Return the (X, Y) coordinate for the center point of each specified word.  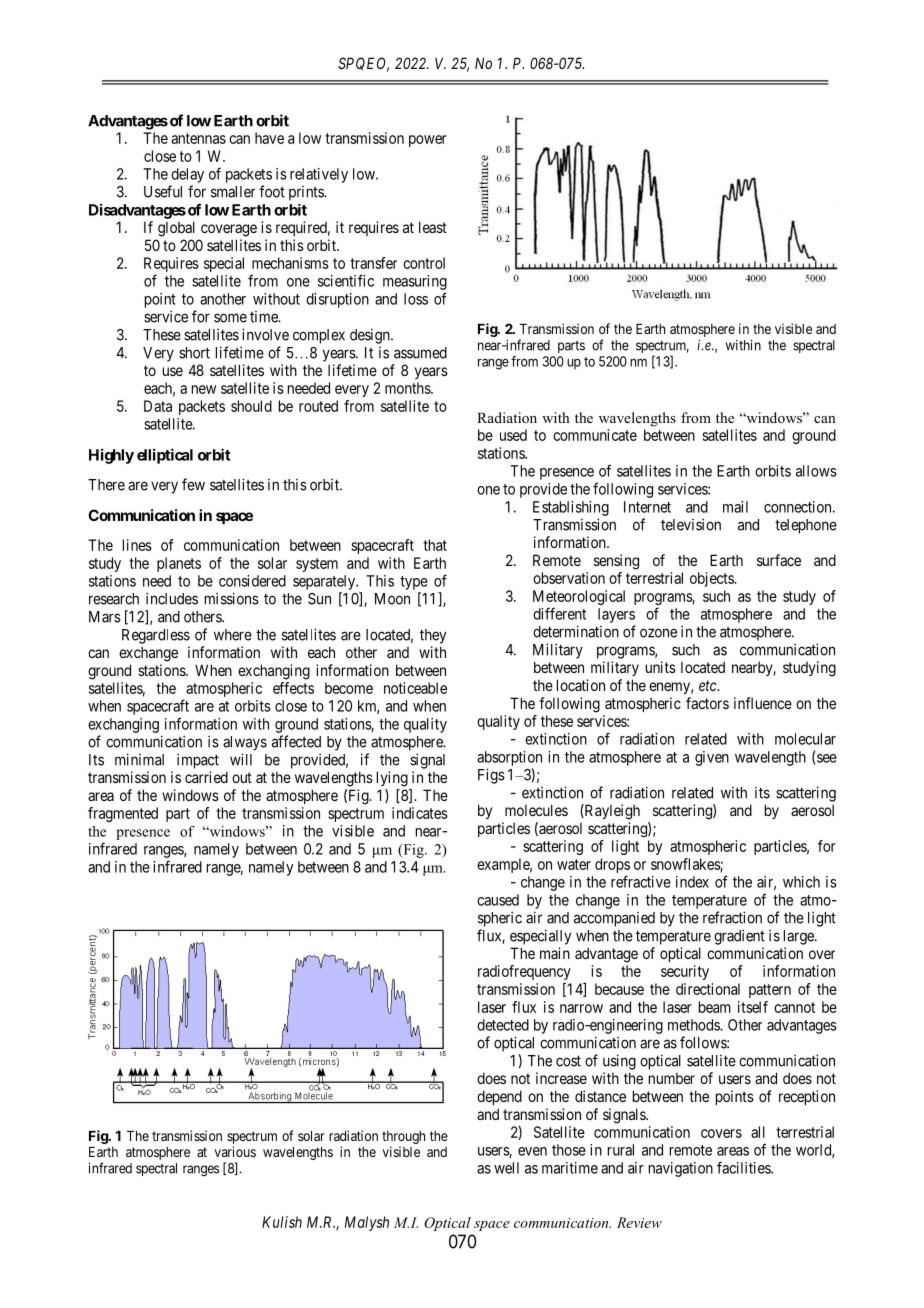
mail (735, 507)
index (692, 882)
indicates (420, 813)
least (433, 227)
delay (187, 175)
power (428, 141)
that (435, 545)
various (235, 1151)
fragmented (123, 814)
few (193, 484)
